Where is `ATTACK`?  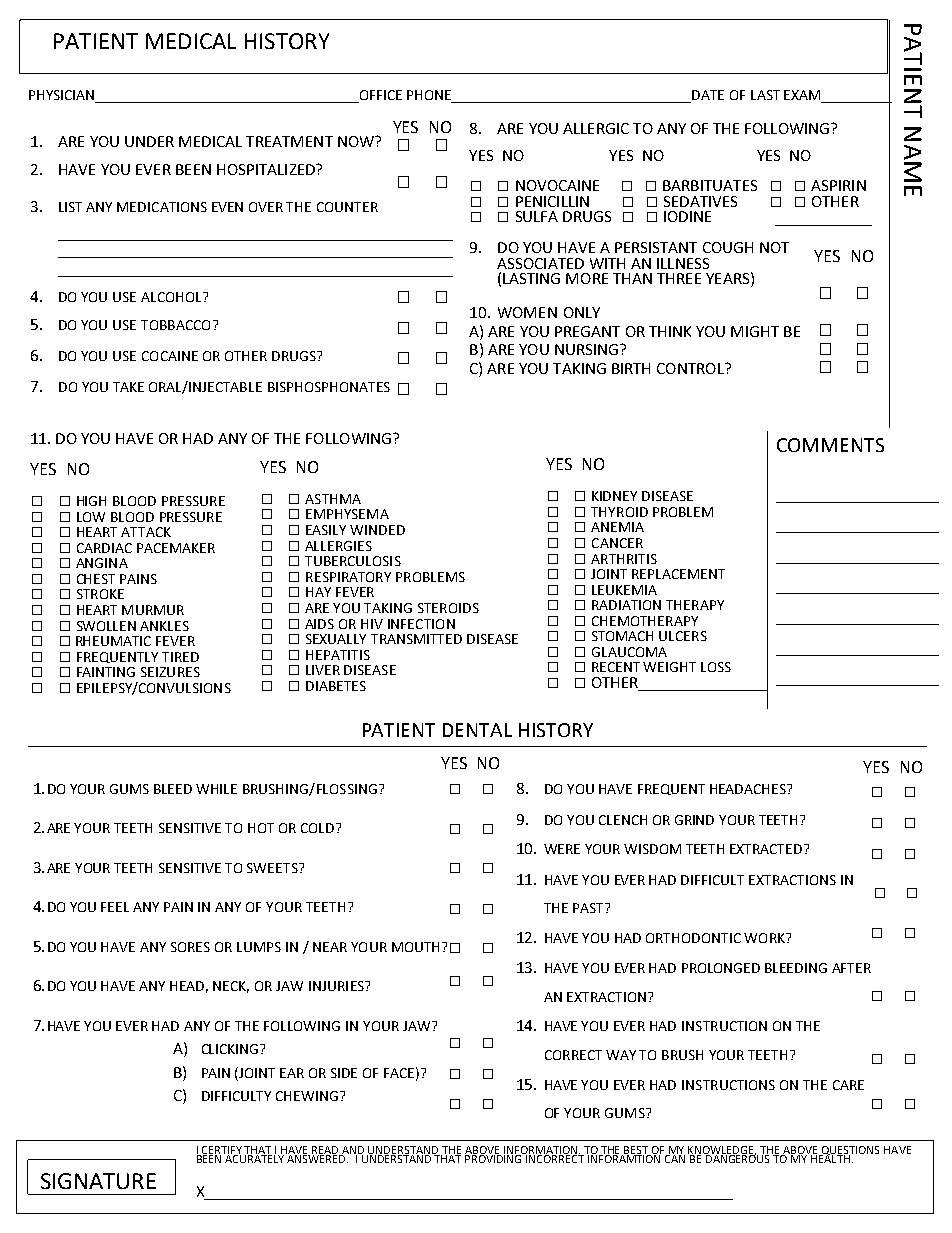 ATTACK is located at coordinates (146, 532).
